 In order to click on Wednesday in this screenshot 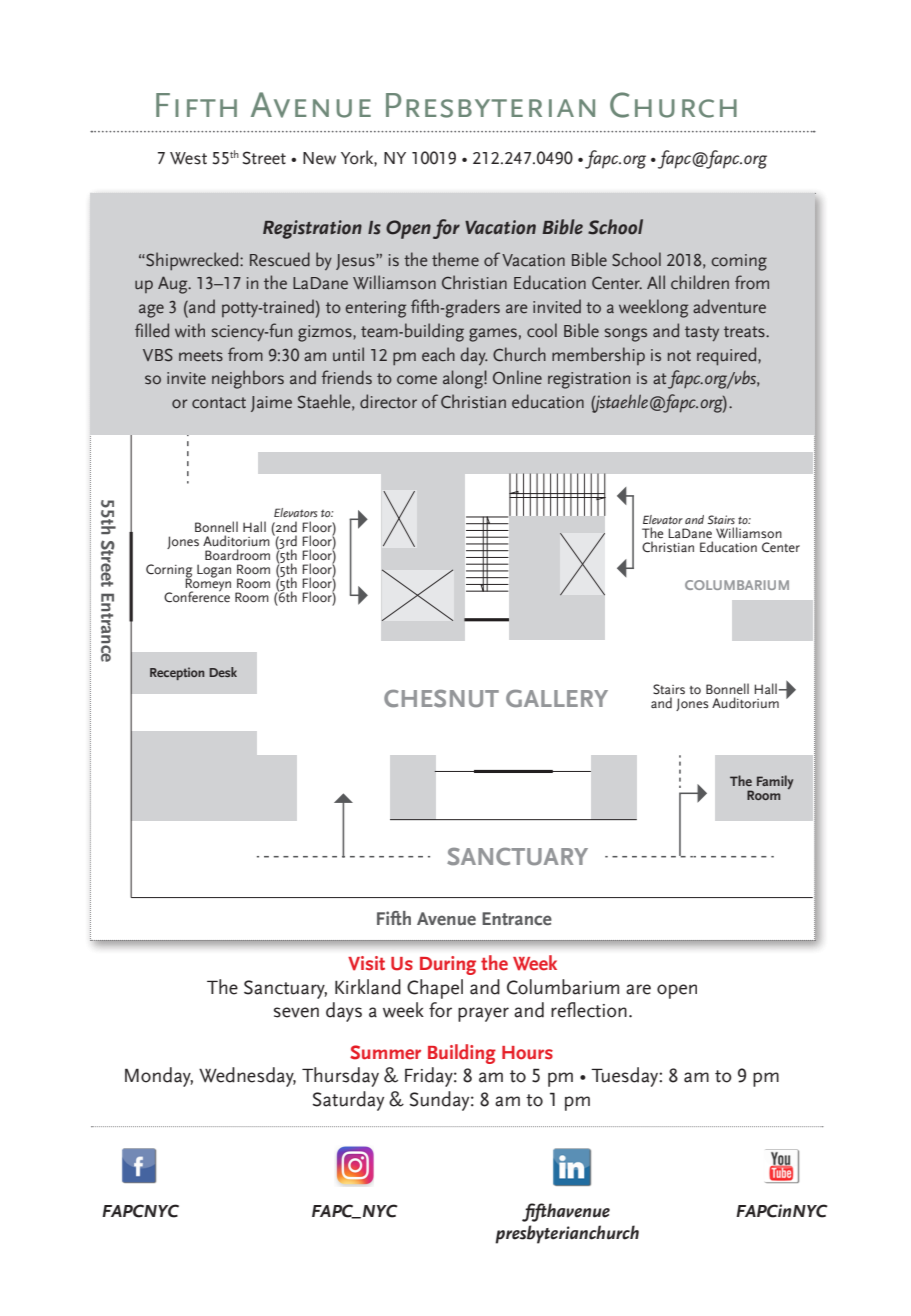, I will do `click(247, 1077)`.
